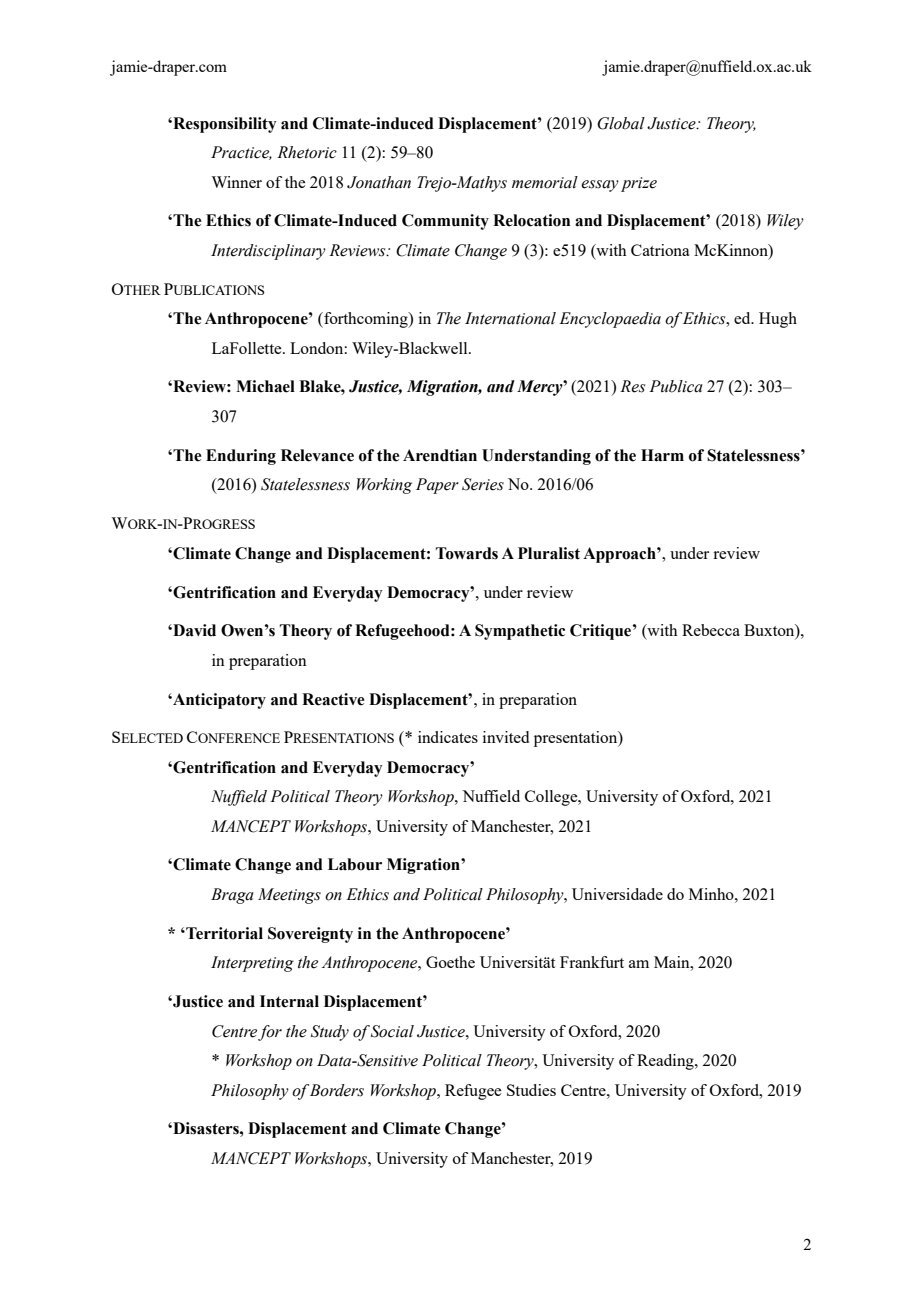  I want to click on Michael, so click(265, 386).
